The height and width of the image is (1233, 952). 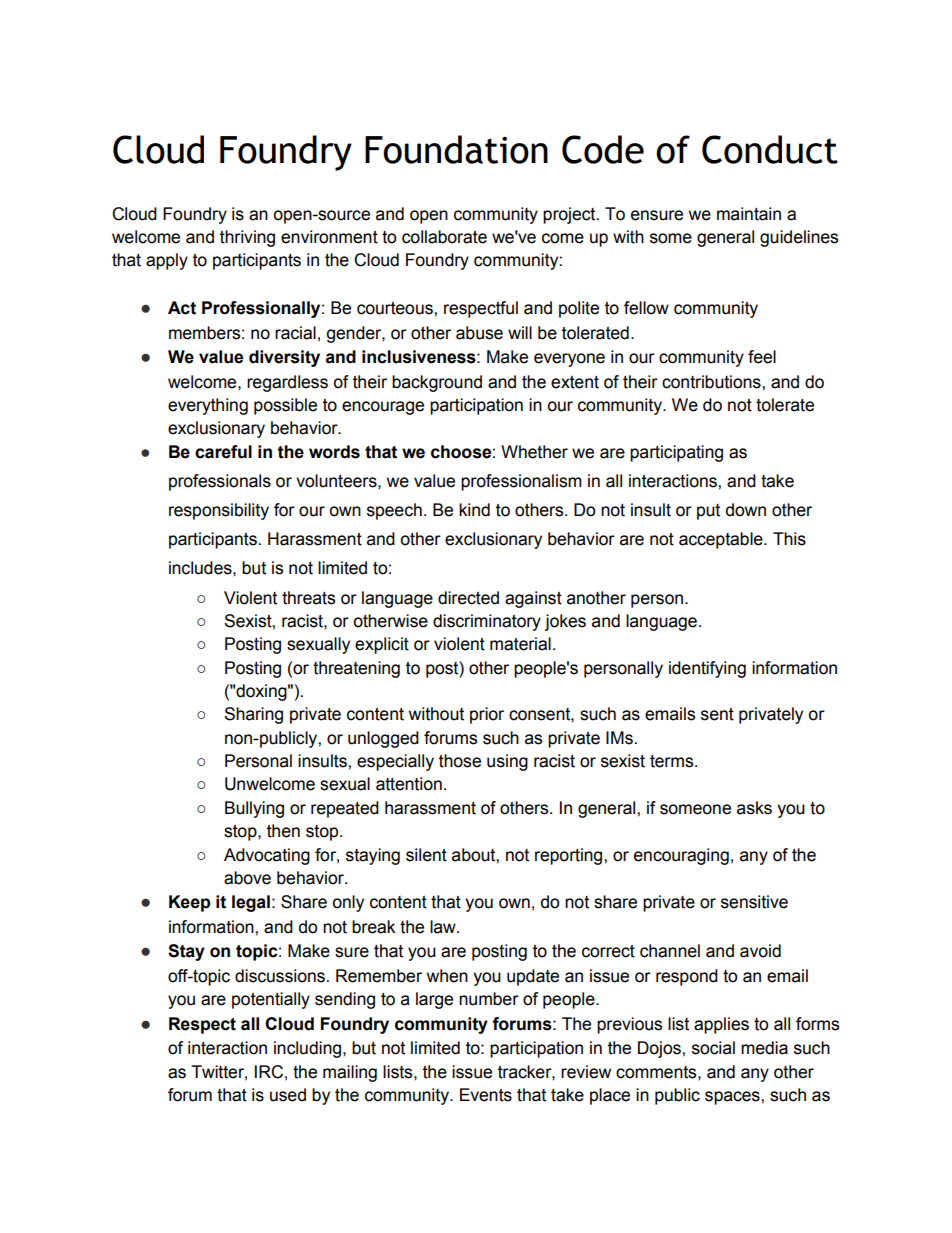 What do you see at coordinates (487, 622) in the image?
I see `discriminatory` at bounding box center [487, 622].
